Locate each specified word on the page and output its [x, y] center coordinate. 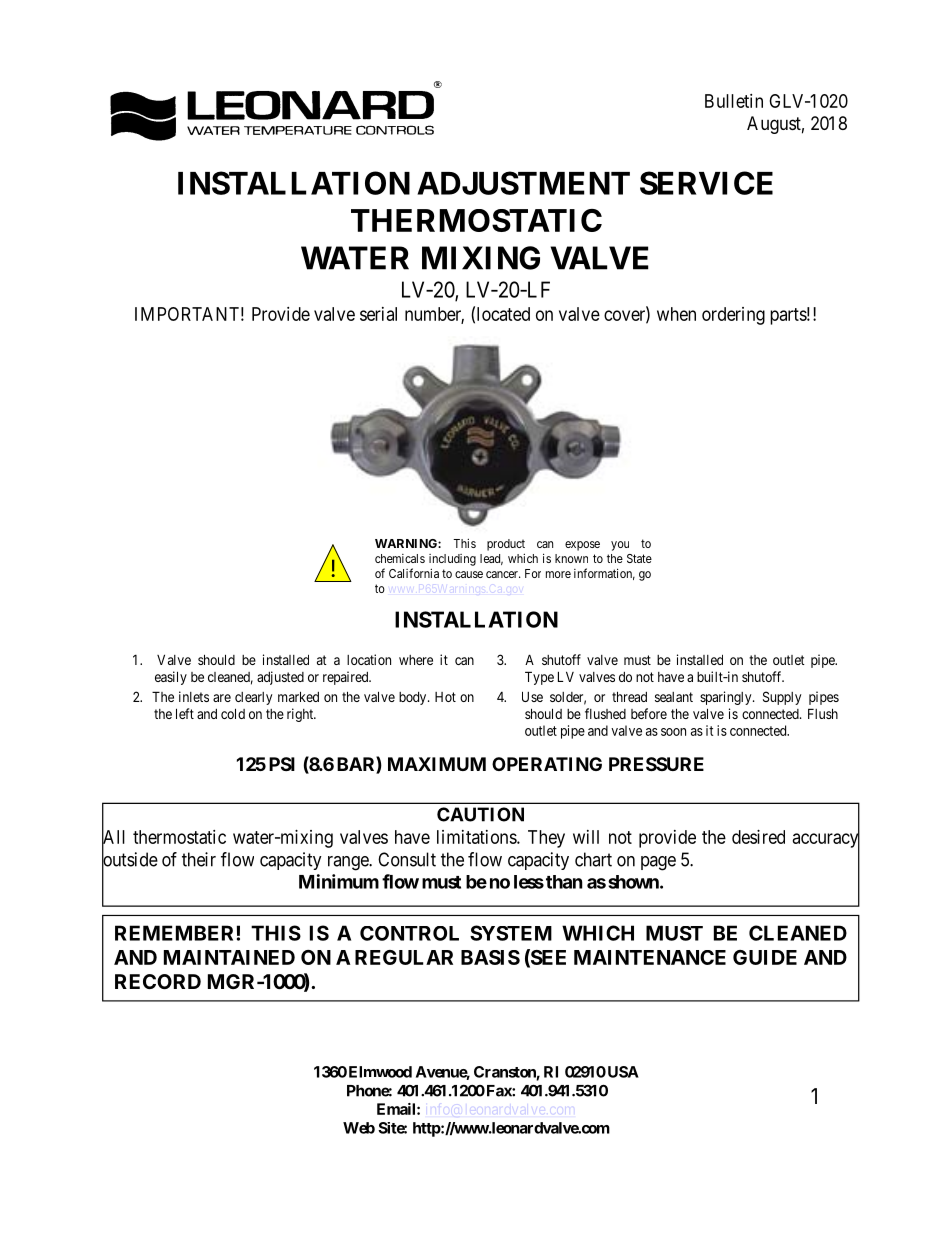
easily [171, 678]
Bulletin [734, 101]
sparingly [727, 698]
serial [378, 314]
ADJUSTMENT [523, 183]
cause [469, 574]
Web [359, 1128]
